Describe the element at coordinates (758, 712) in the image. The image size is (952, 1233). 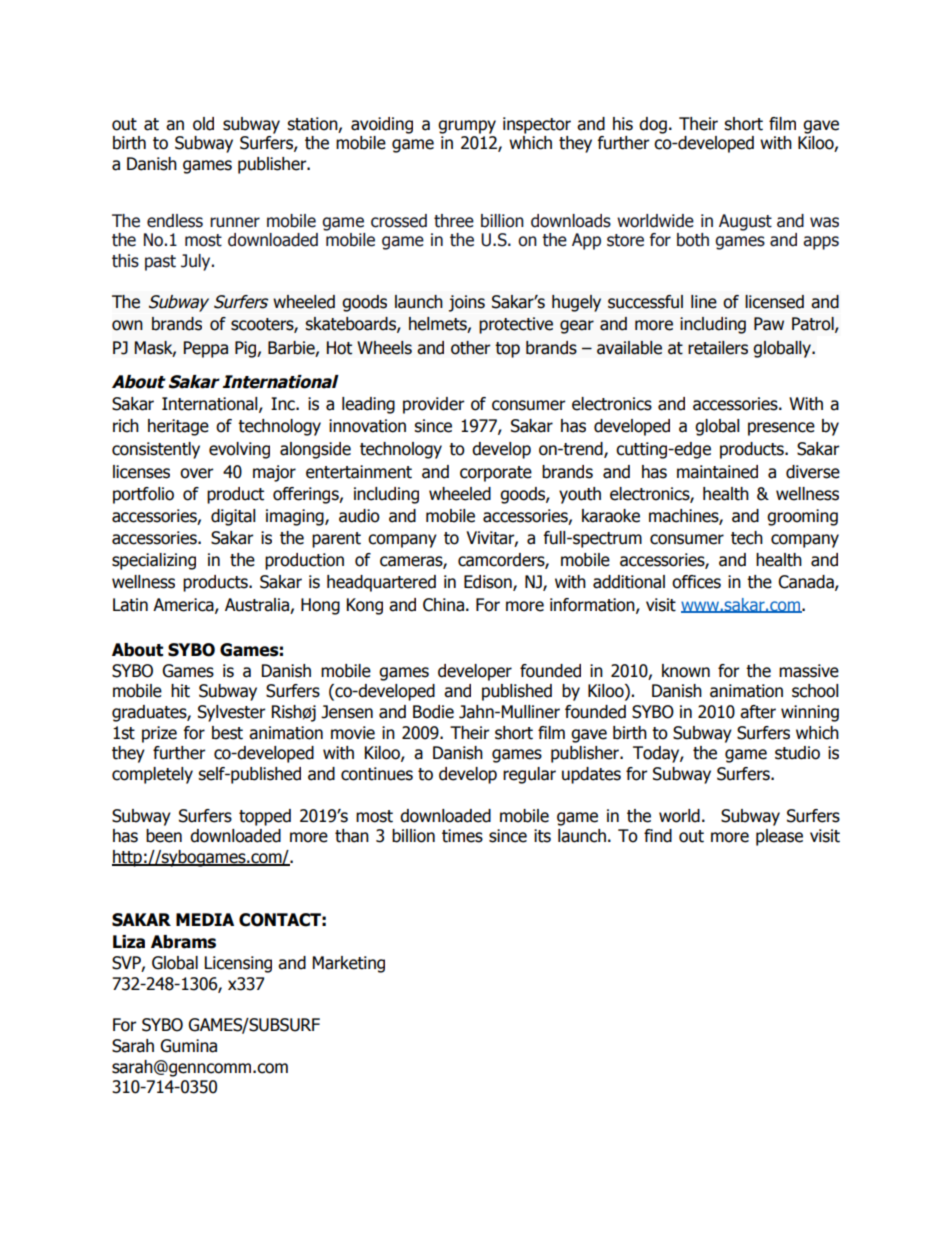
I see `after` at that location.
